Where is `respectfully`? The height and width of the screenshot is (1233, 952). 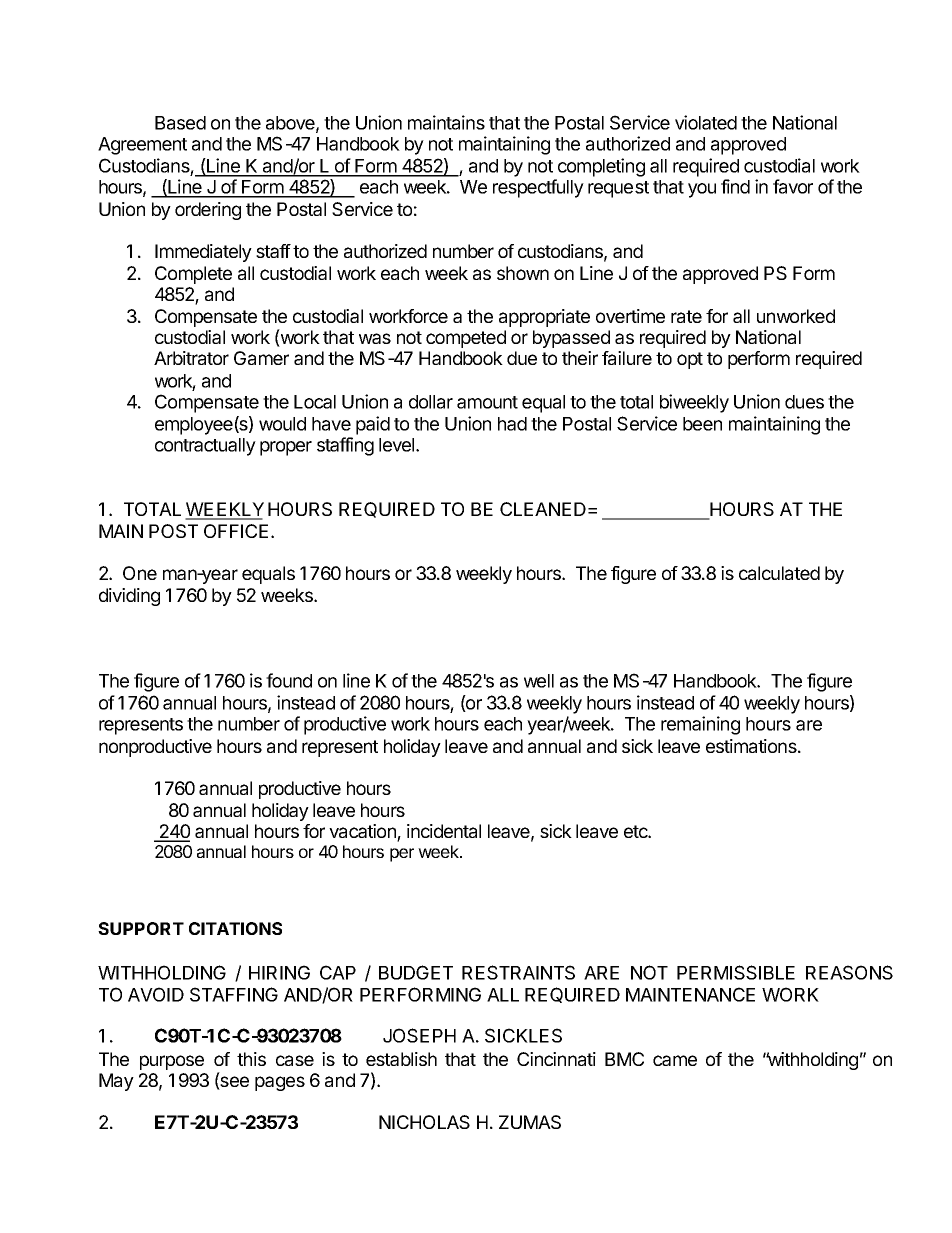
respectfully is located at coordinates (538, 188).
